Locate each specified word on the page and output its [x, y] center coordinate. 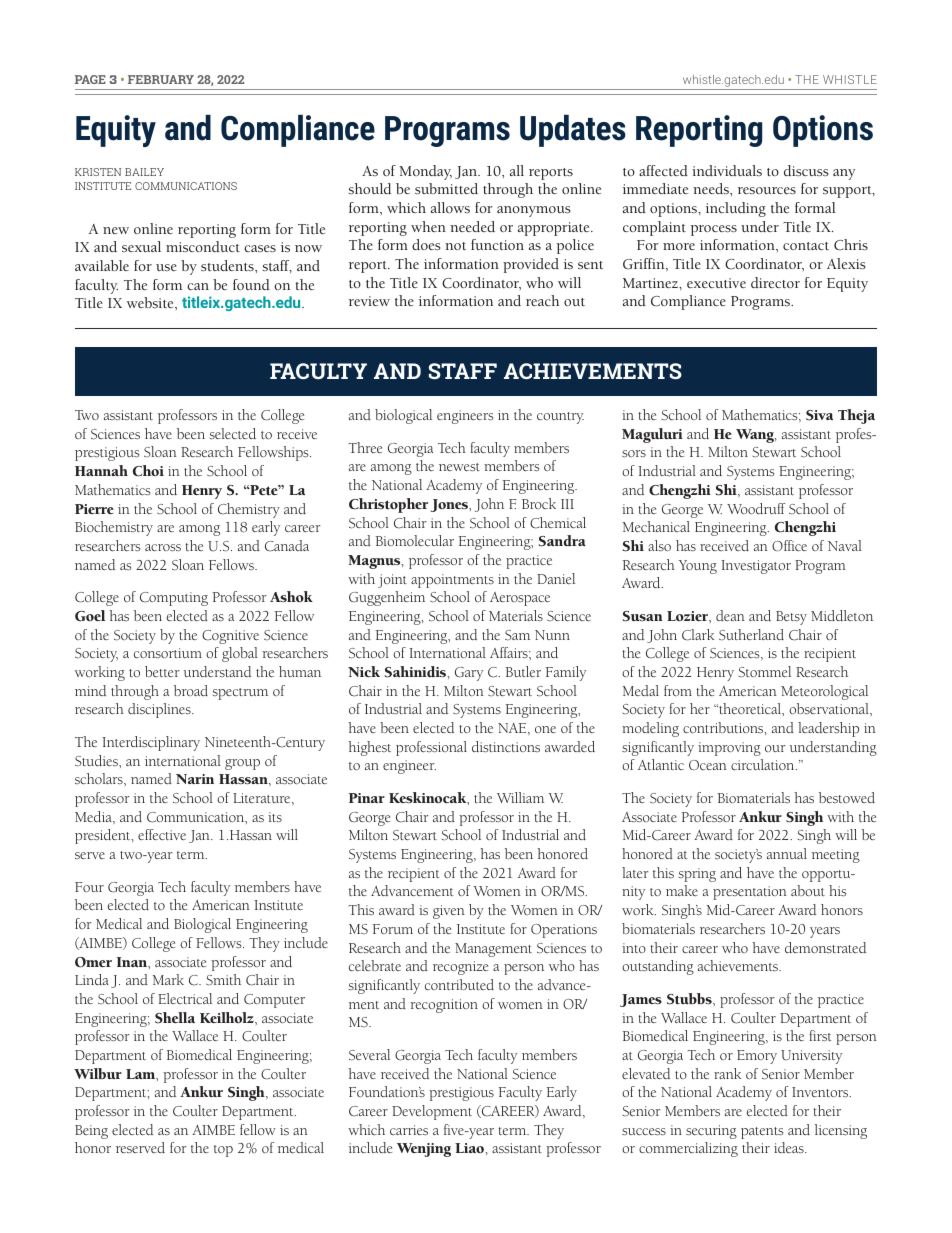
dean [730, 615]
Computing [174, 599]
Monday [425, 172]
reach [542, 300]
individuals [727, 170]
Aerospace [520, 599]
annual [787, 853]
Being [91, 1132]
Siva [819, 415]
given [449, 912]
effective [162, 834]
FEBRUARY [161, 79]
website [151, 302]
